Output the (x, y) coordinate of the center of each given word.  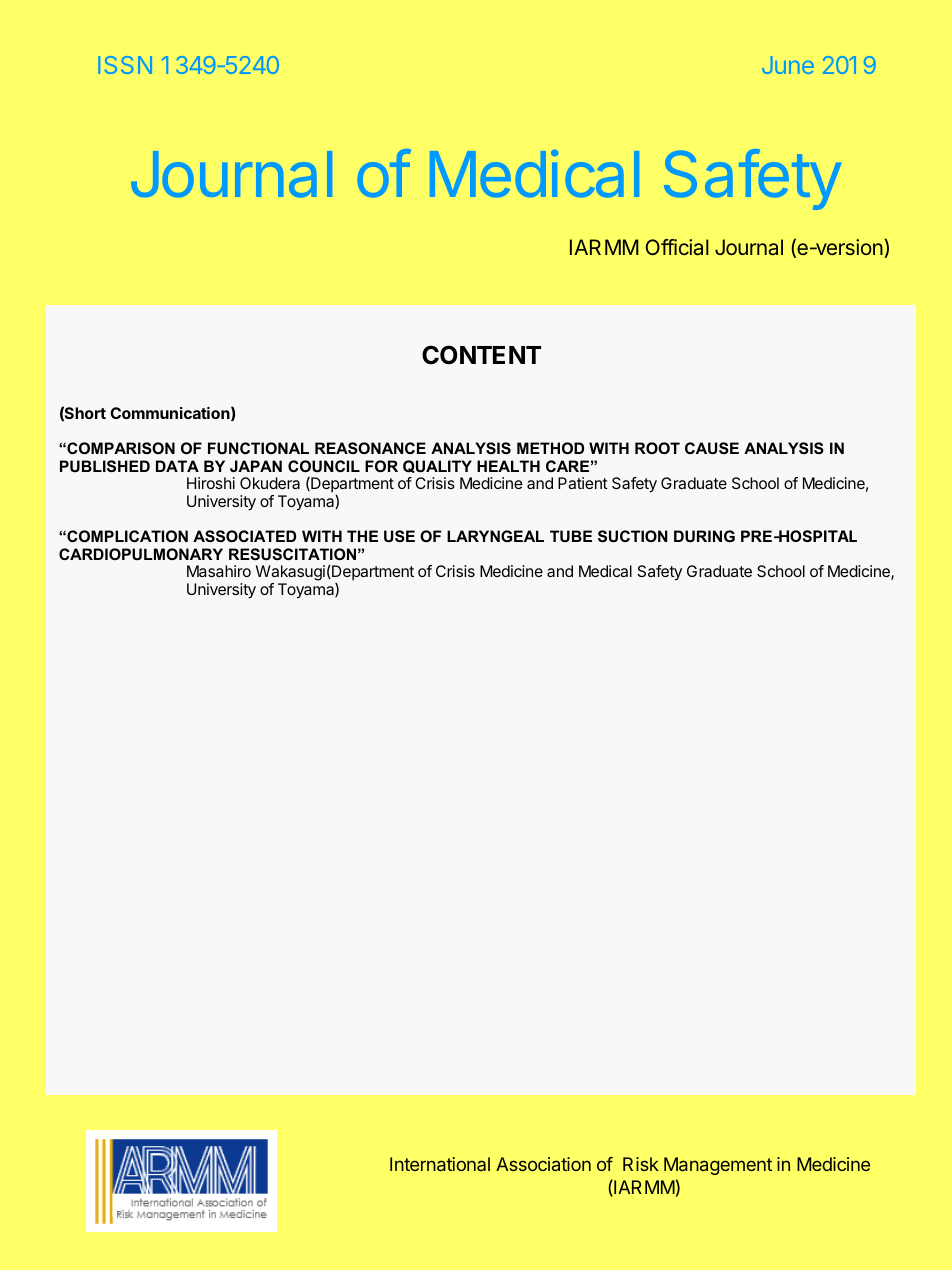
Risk (641, 1164)
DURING (704, 536)
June (788, 65)
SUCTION (633, 536)
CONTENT (481, 355)
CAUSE (712, 448)
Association (543, 1164)
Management (718, 1166)
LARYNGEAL (495, 536)
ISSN (125, 65)
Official (677, 247)
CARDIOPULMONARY (141, 554)
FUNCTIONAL (258, 448)
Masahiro (219, 571)
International (440, 1164)
